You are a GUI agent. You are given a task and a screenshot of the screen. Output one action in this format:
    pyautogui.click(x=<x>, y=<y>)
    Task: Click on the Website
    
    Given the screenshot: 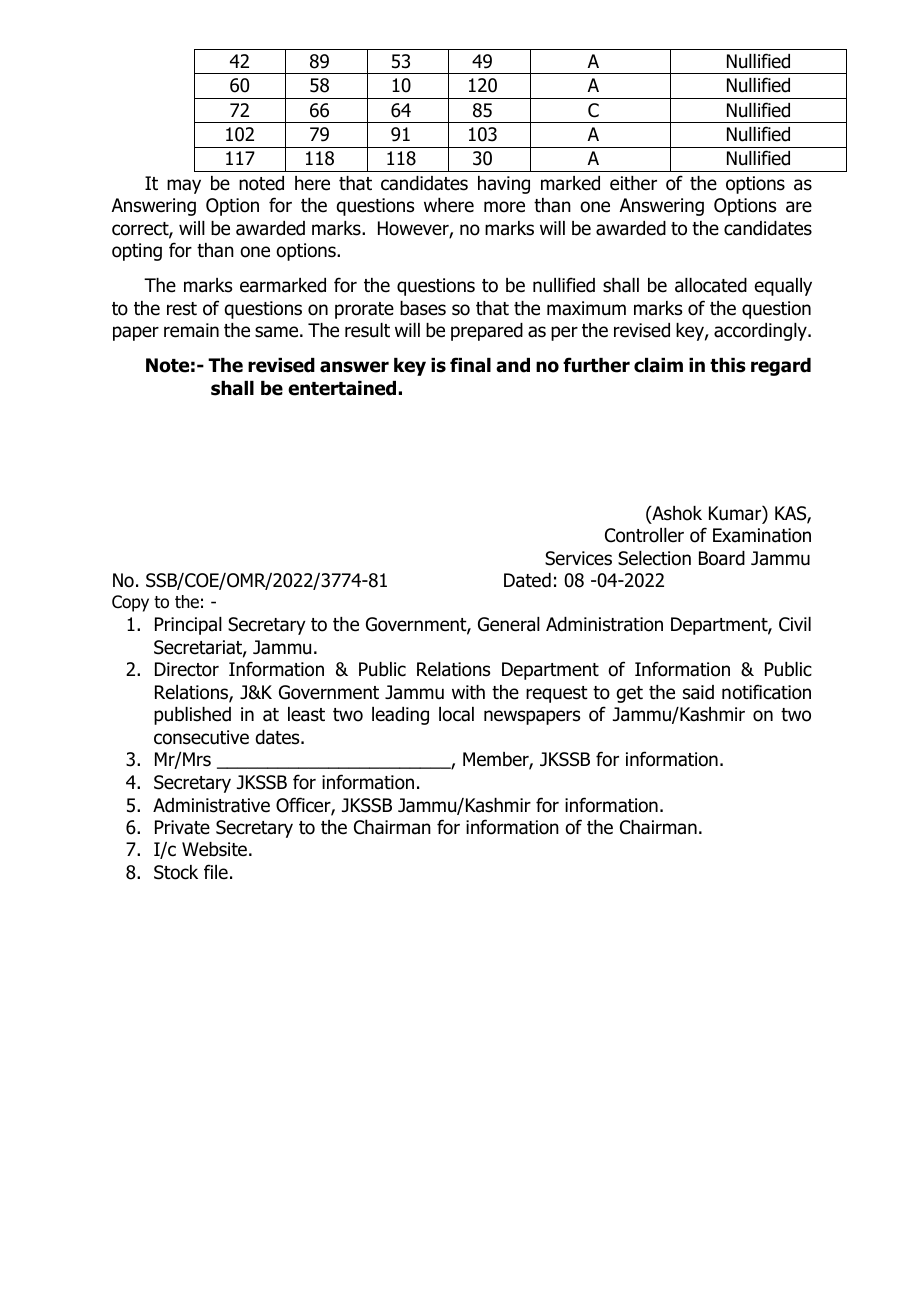 What is the action you would take?
    pyautogui.click(x=216, y=849)
